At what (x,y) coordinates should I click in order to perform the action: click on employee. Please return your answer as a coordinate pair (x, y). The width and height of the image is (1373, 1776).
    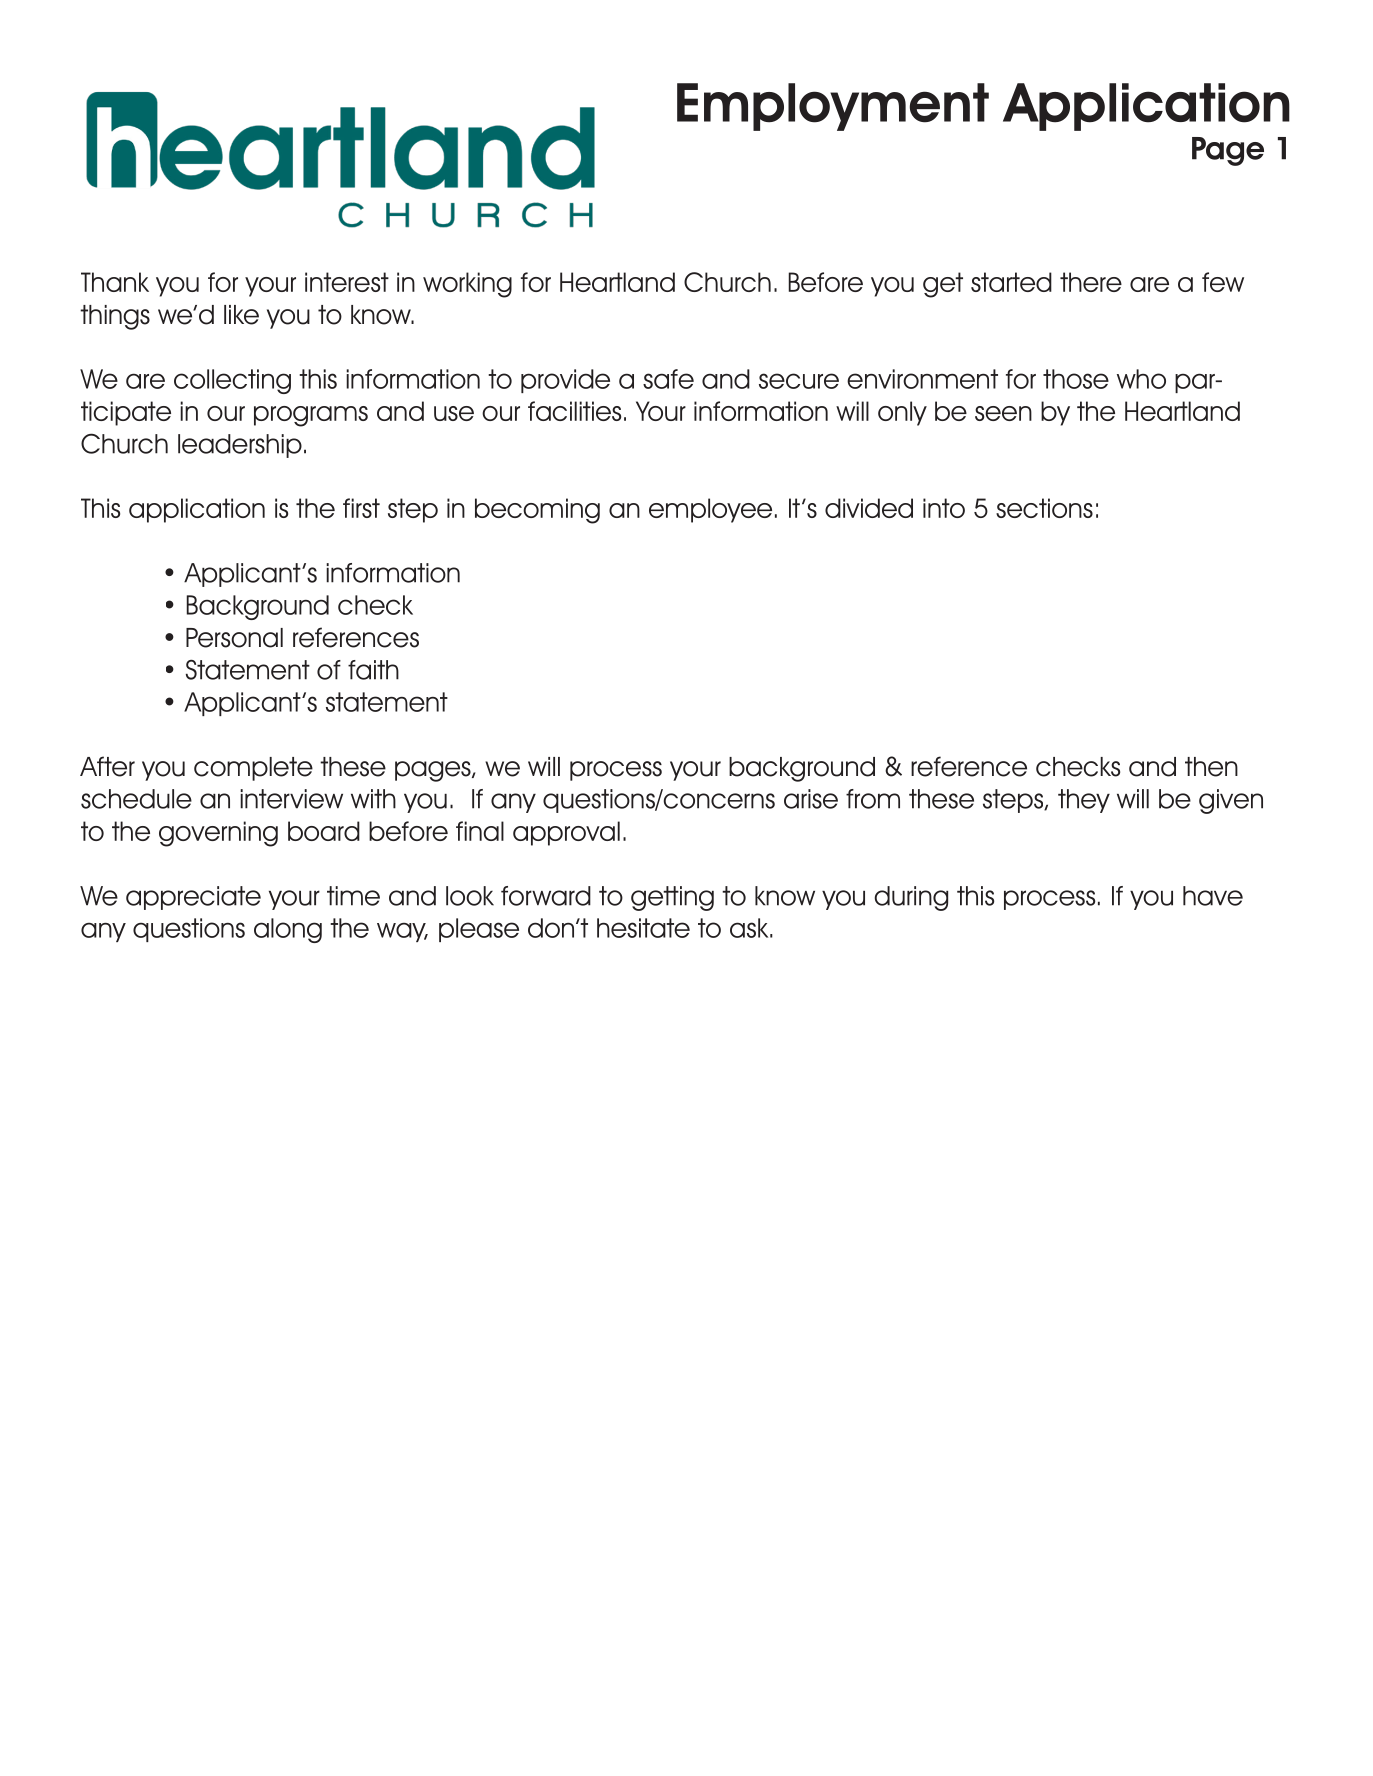
    Looking at the image, I should click on (710, 510).
